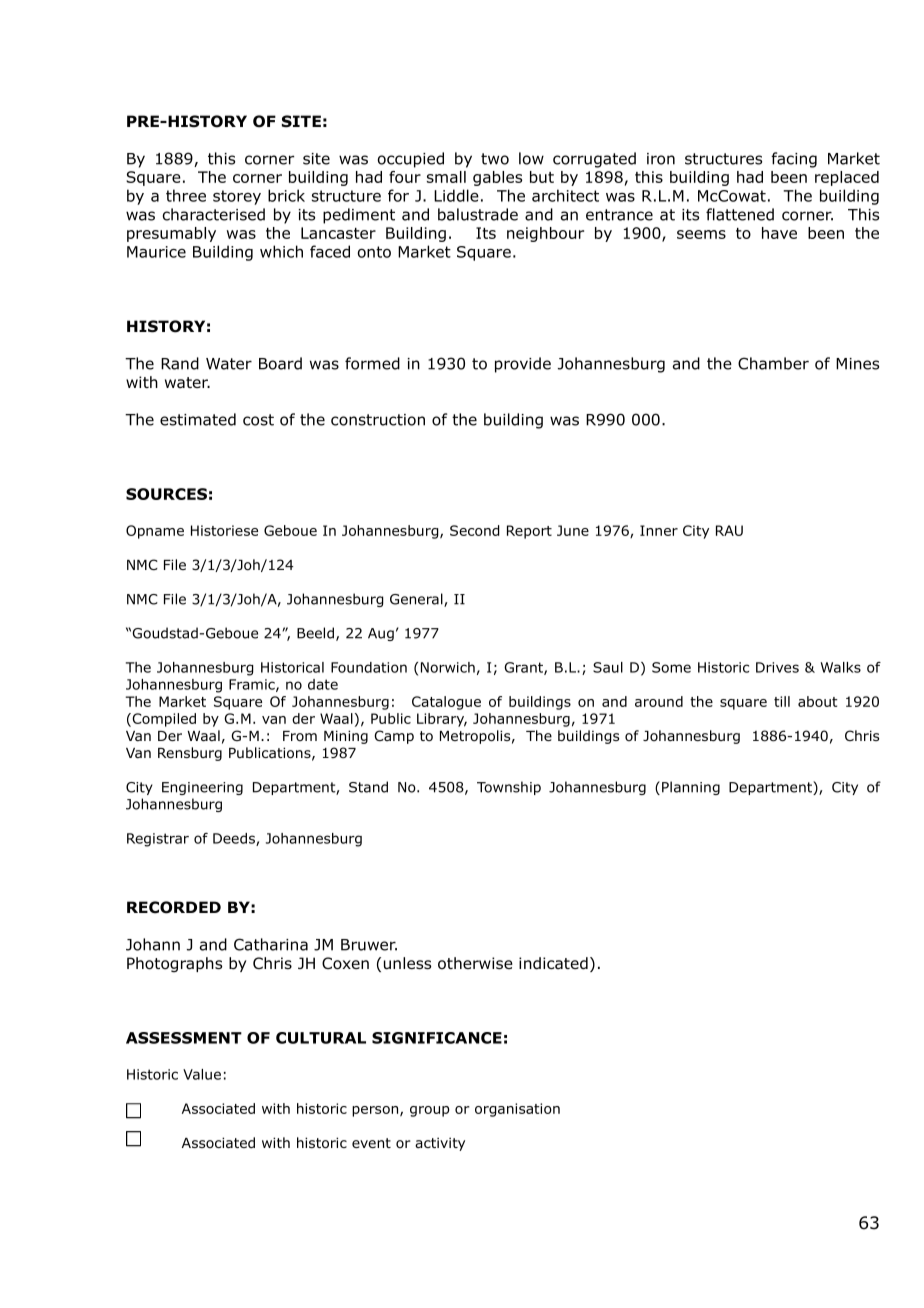 The image size is (924, 1308). I want to click on Engineering, so click(202, 788).
